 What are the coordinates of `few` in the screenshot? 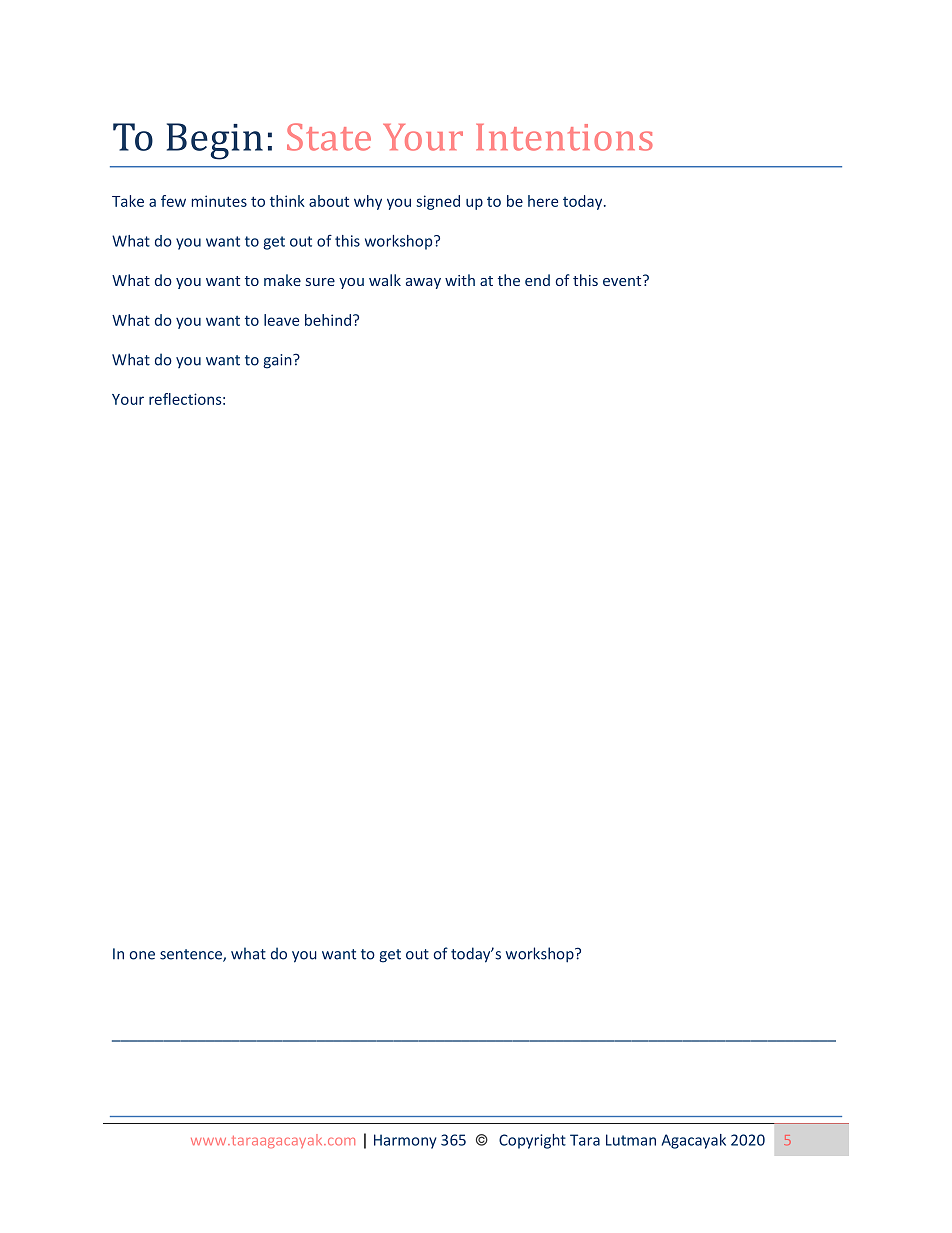 It's located at (173, 201).
